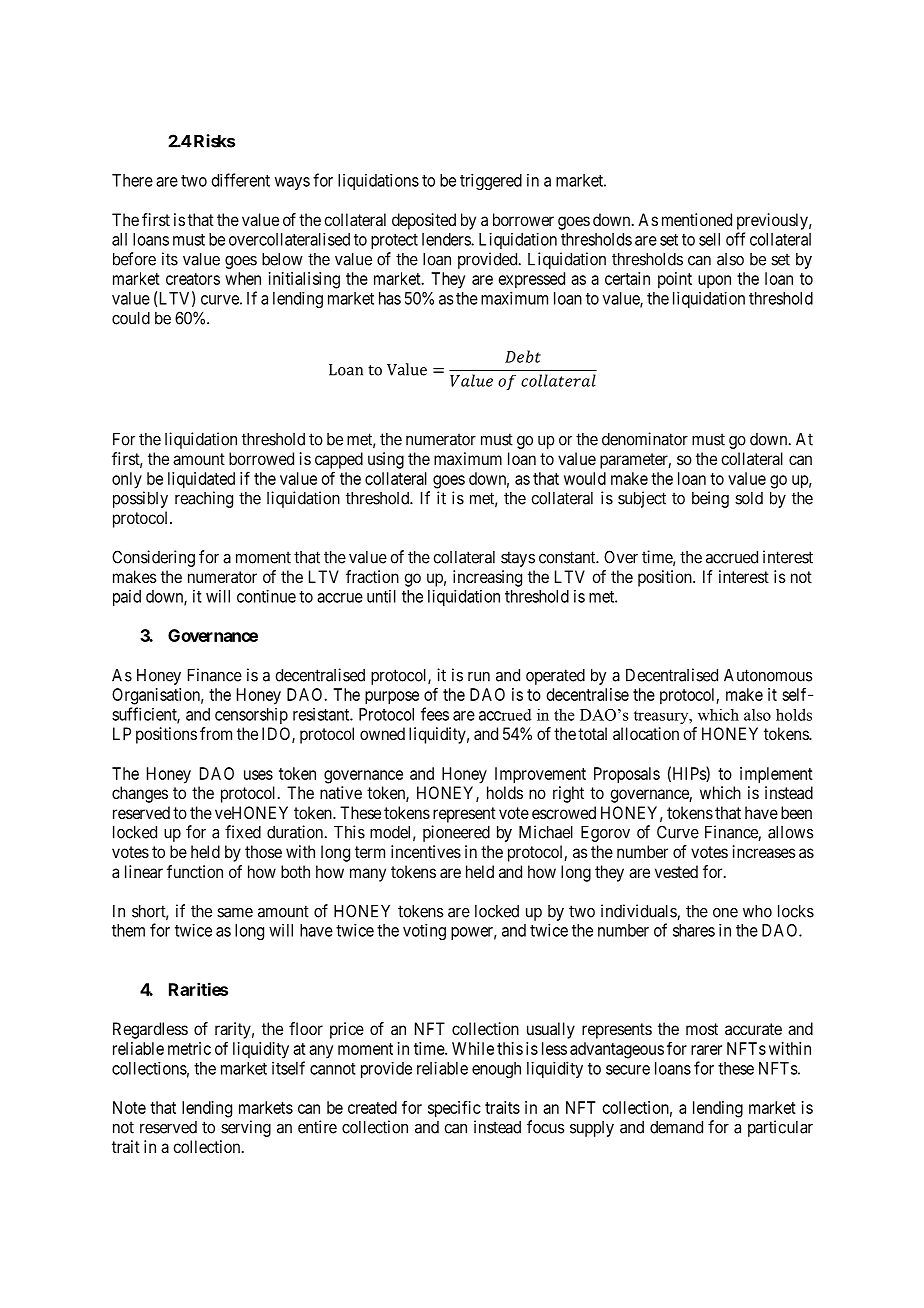 The height and width of the image is (1308, 924). What do you see at coordinates (424, 221) in the image?
I see `deposited` at bounding box center [424, 221].
